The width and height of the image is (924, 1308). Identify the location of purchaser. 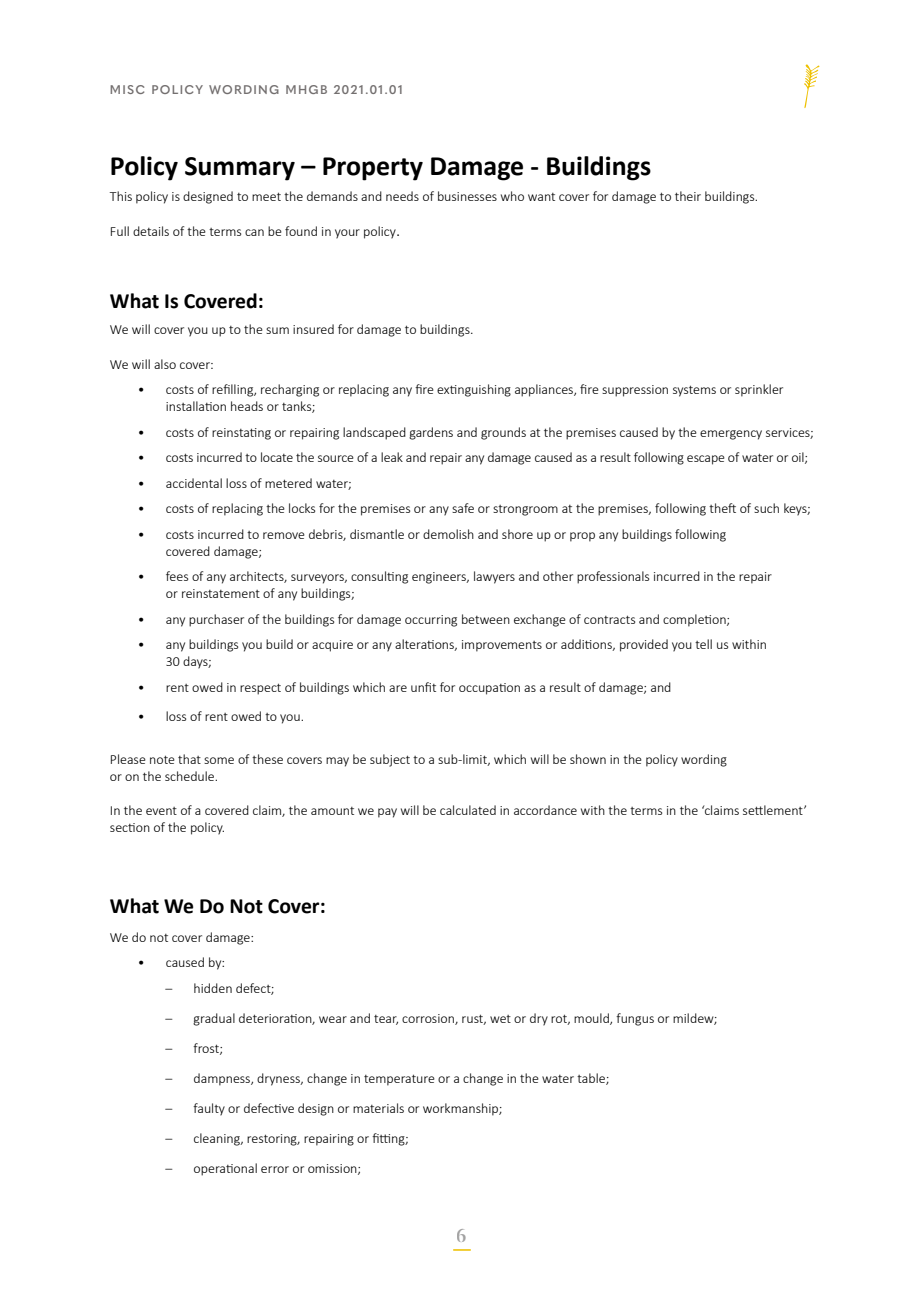
(216, 620).
